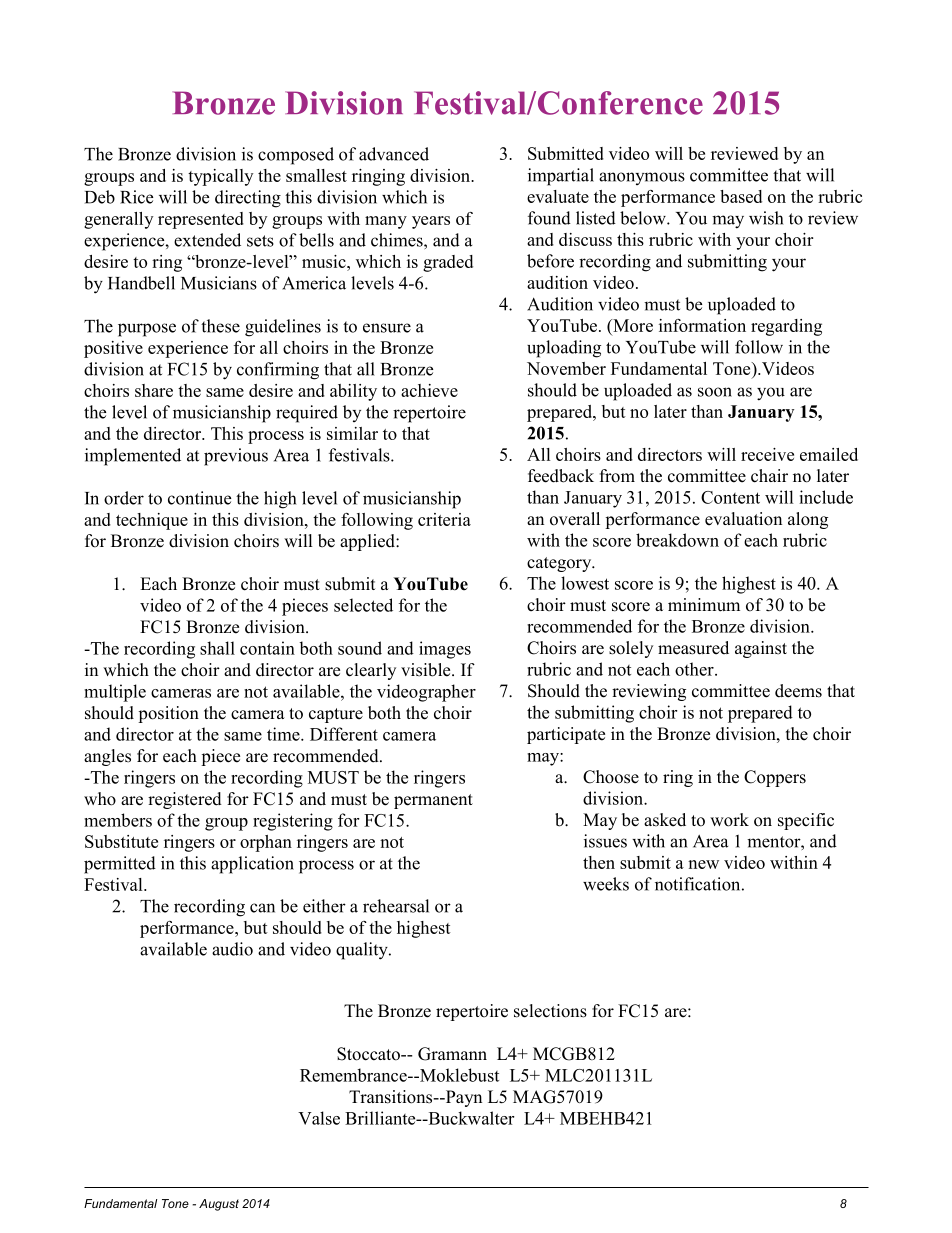 The image size is (952, 1233). Describe the element at coordinates (232, 949) in the screenshot. I see `audio` at that location.
